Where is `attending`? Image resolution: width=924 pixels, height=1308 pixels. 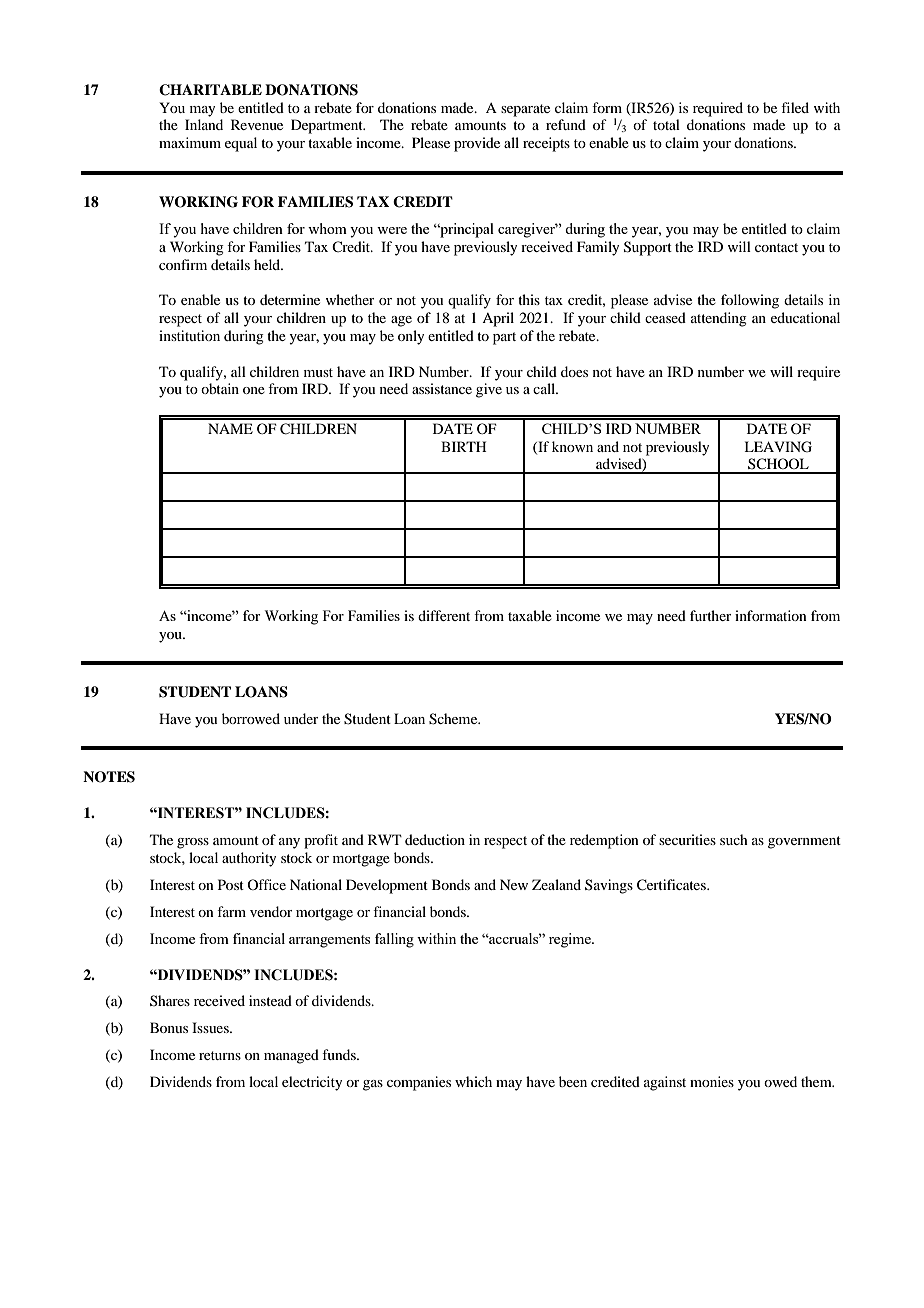 attending is located at coordinates (719, 319).
